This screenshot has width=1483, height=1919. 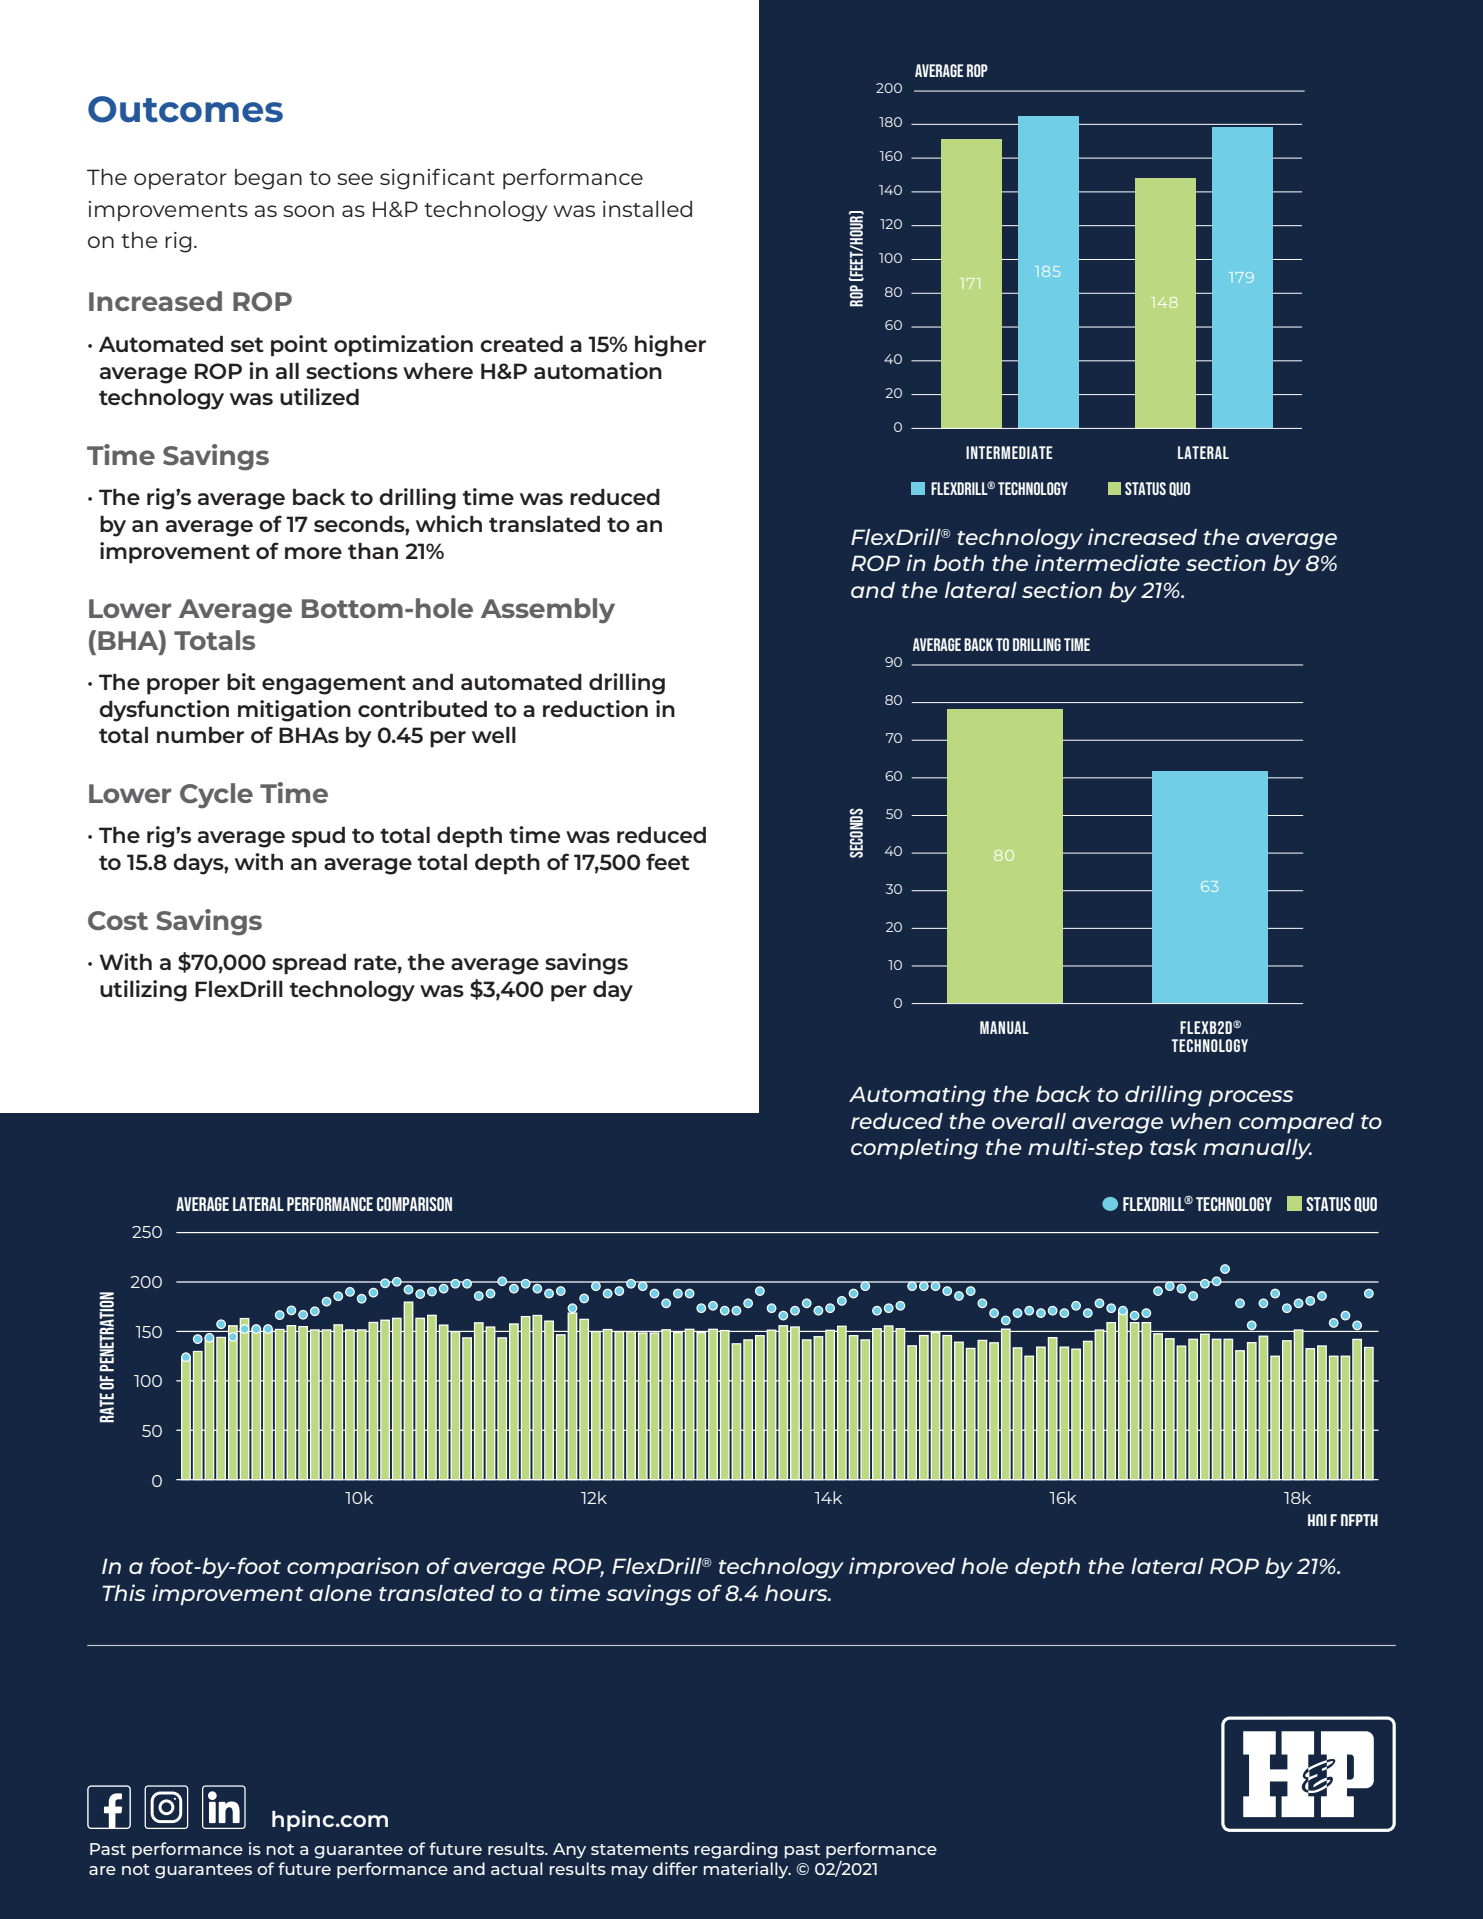 I want to click on actual, so click(x=517, y=1868).
